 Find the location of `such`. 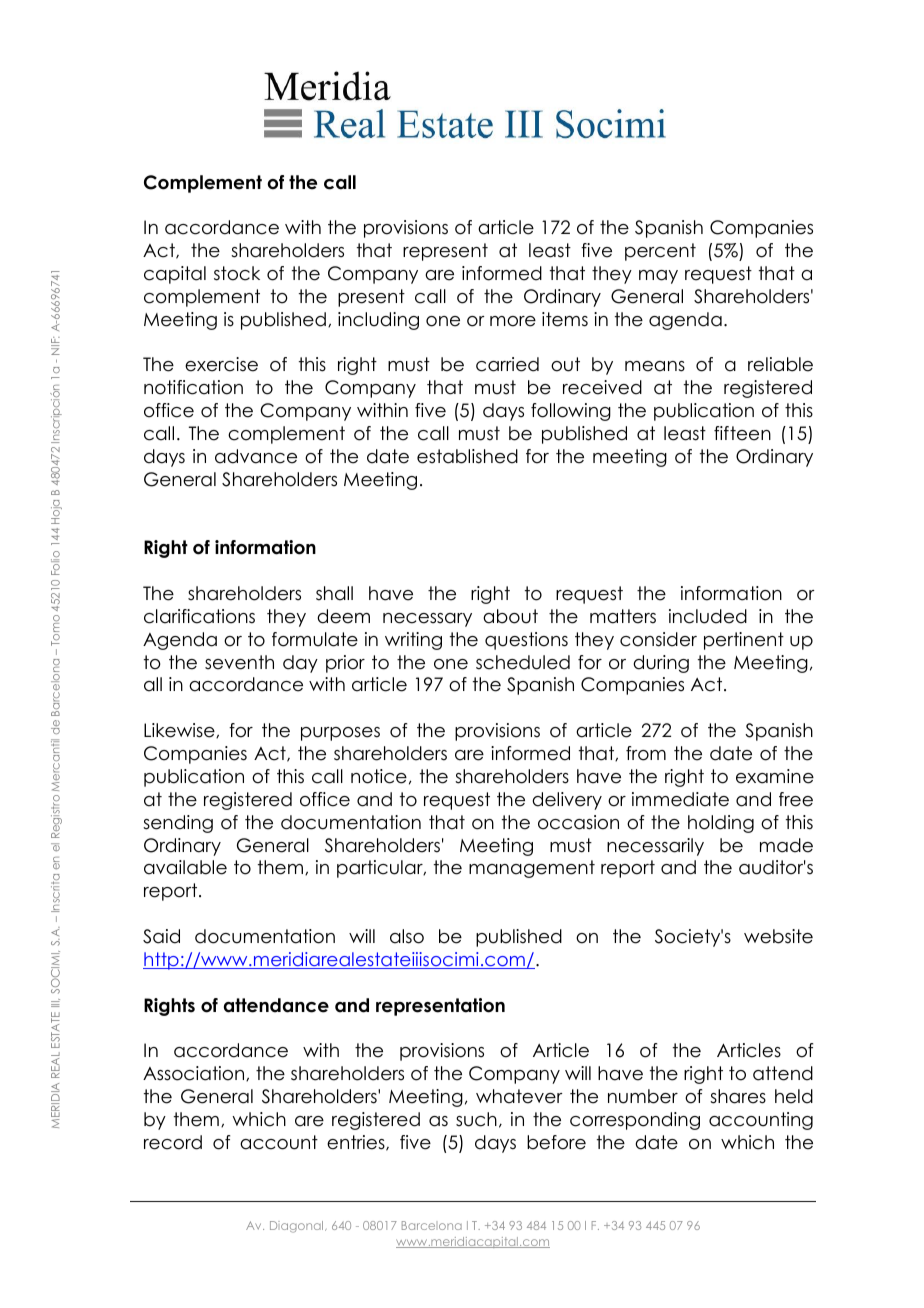

such is located at coordinates (476, 1119).
